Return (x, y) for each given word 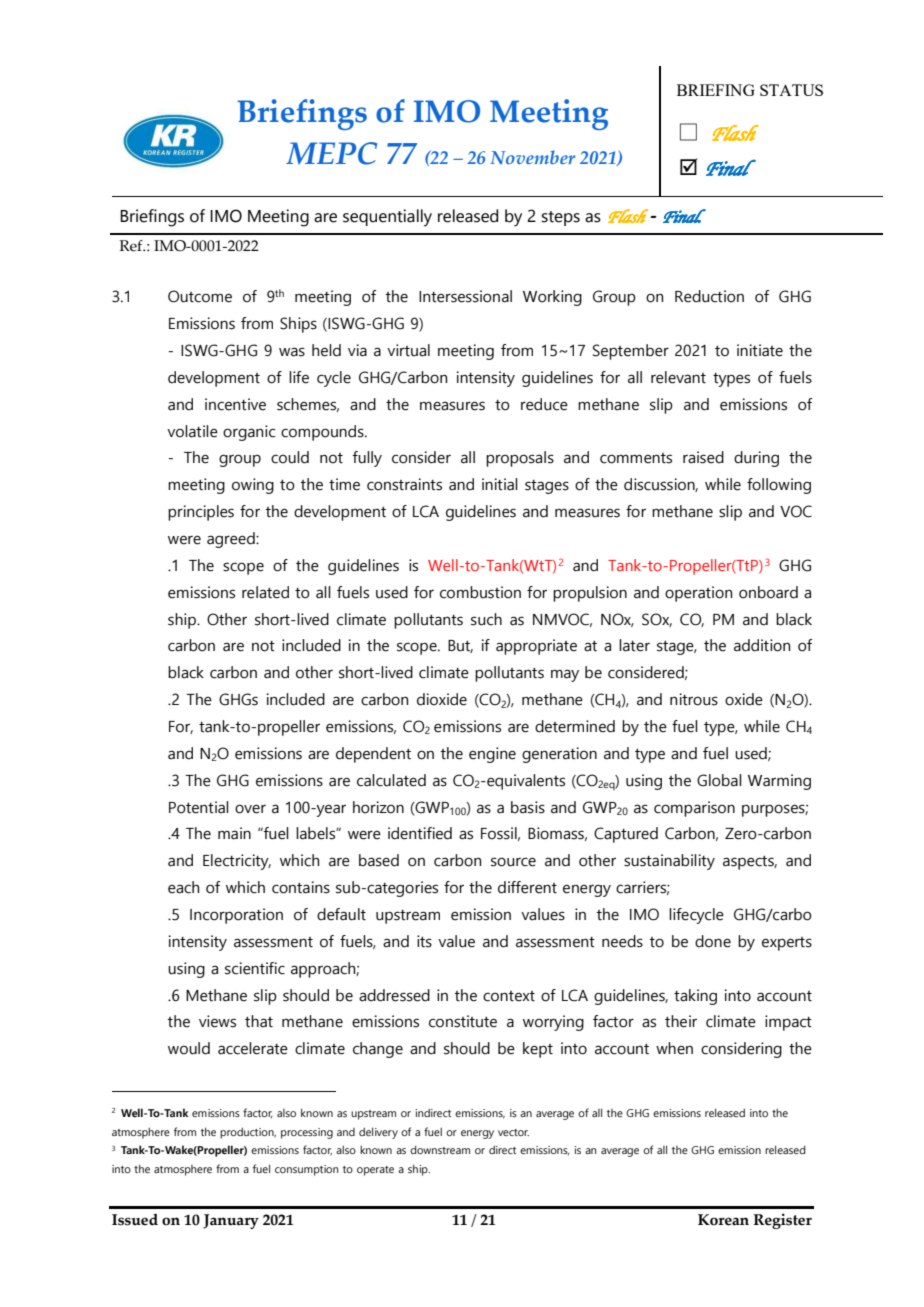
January (231, 1221)
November (532, 157)
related (265, 592)
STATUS (791, 90)
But (460, 646)
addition (762, 645)
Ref (132, 246)
